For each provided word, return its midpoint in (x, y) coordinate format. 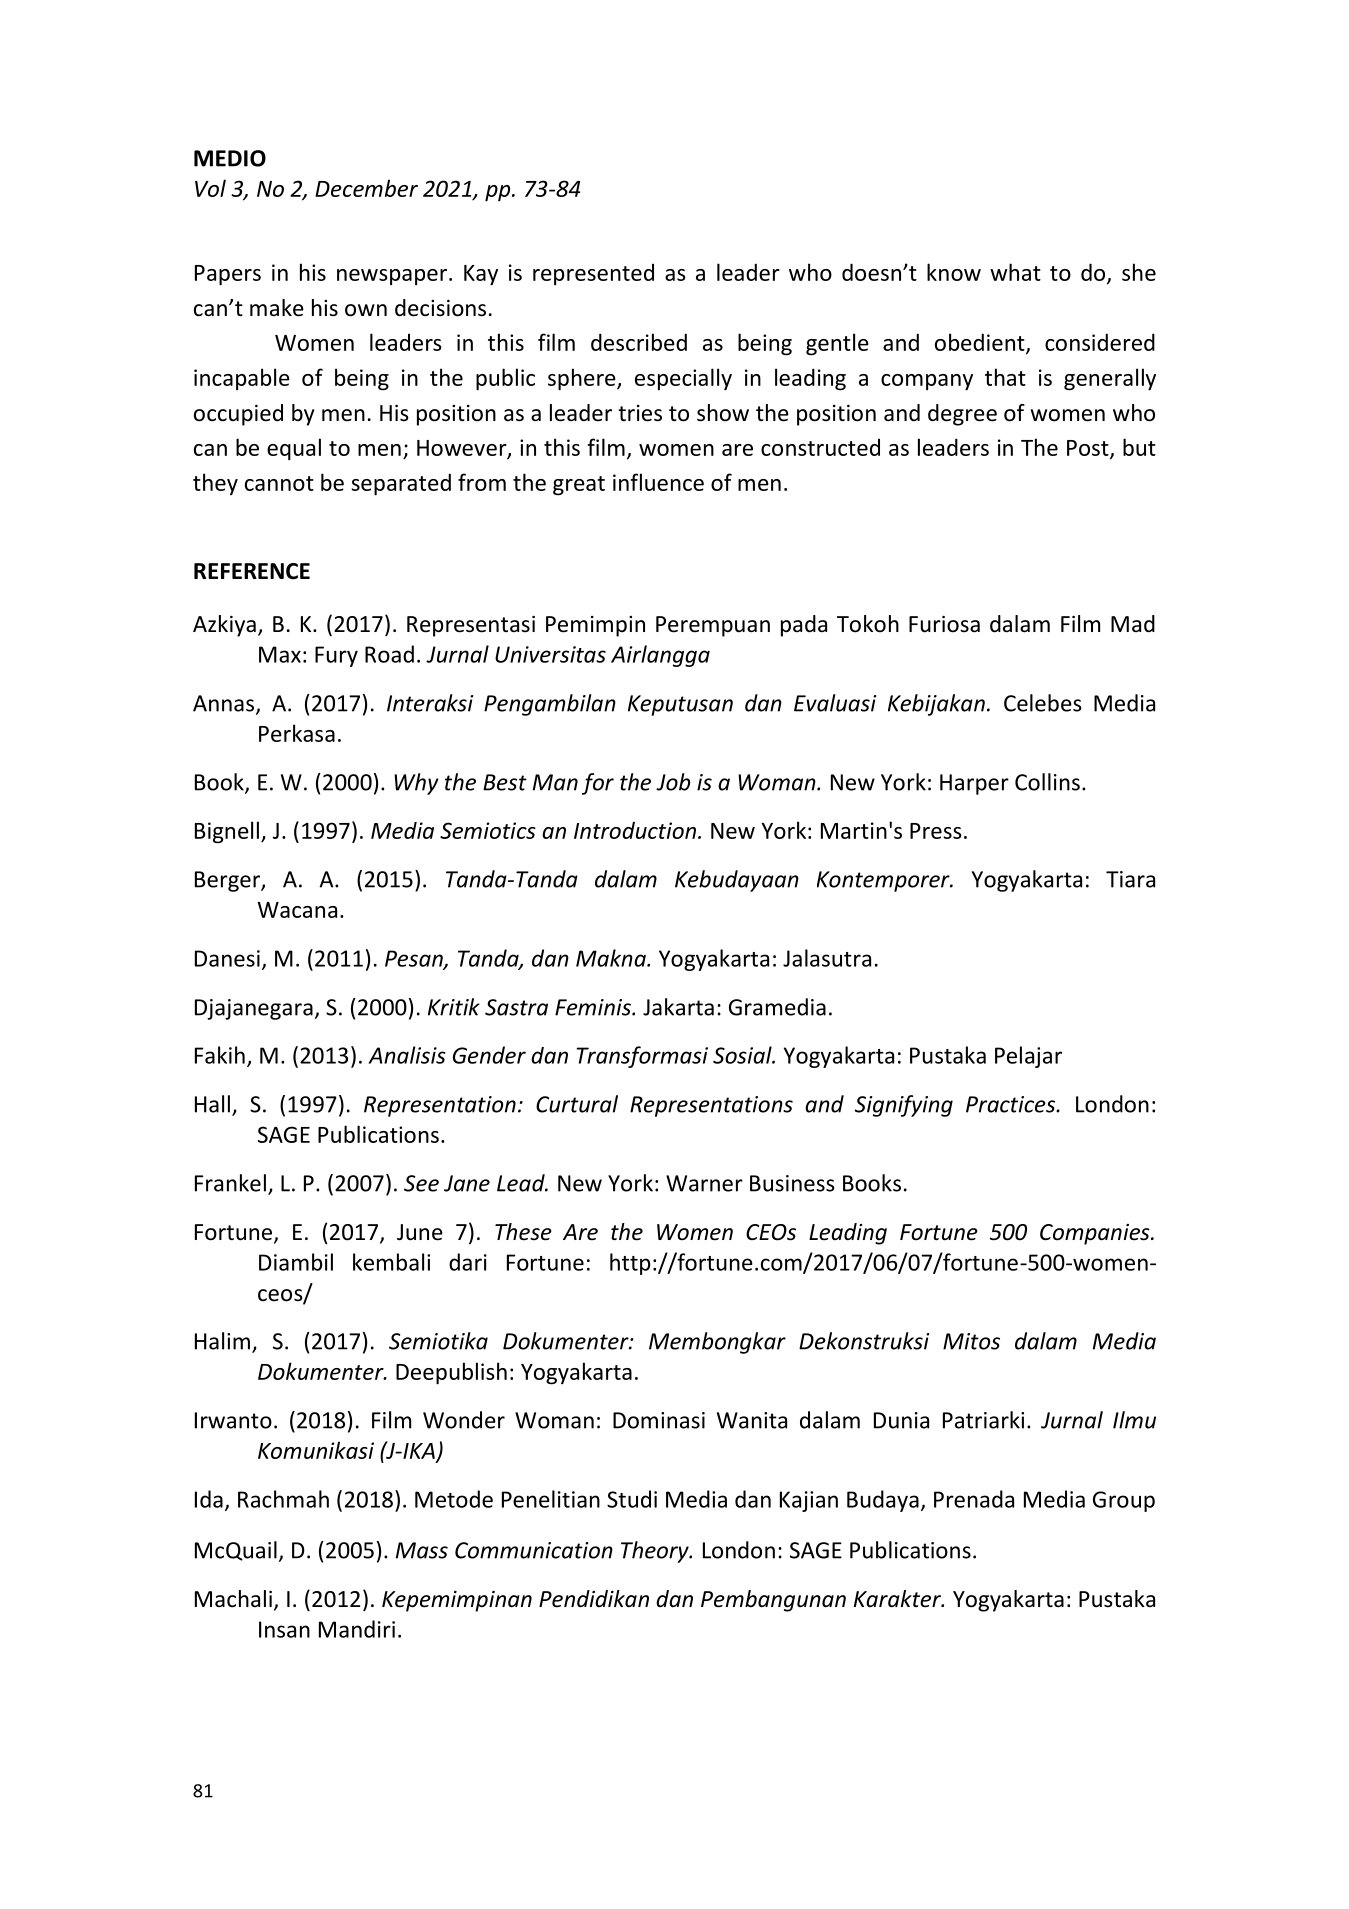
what (1015, 272)
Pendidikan (594, 1599)
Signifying (904, 1106)
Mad (1133, 624)
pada (804, 626)
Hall (212, 1104)
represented (593, 274)
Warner (704, 1183)
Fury (336, 656)
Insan (284, 1629)
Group (1124, 1501)
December (366, 188)
